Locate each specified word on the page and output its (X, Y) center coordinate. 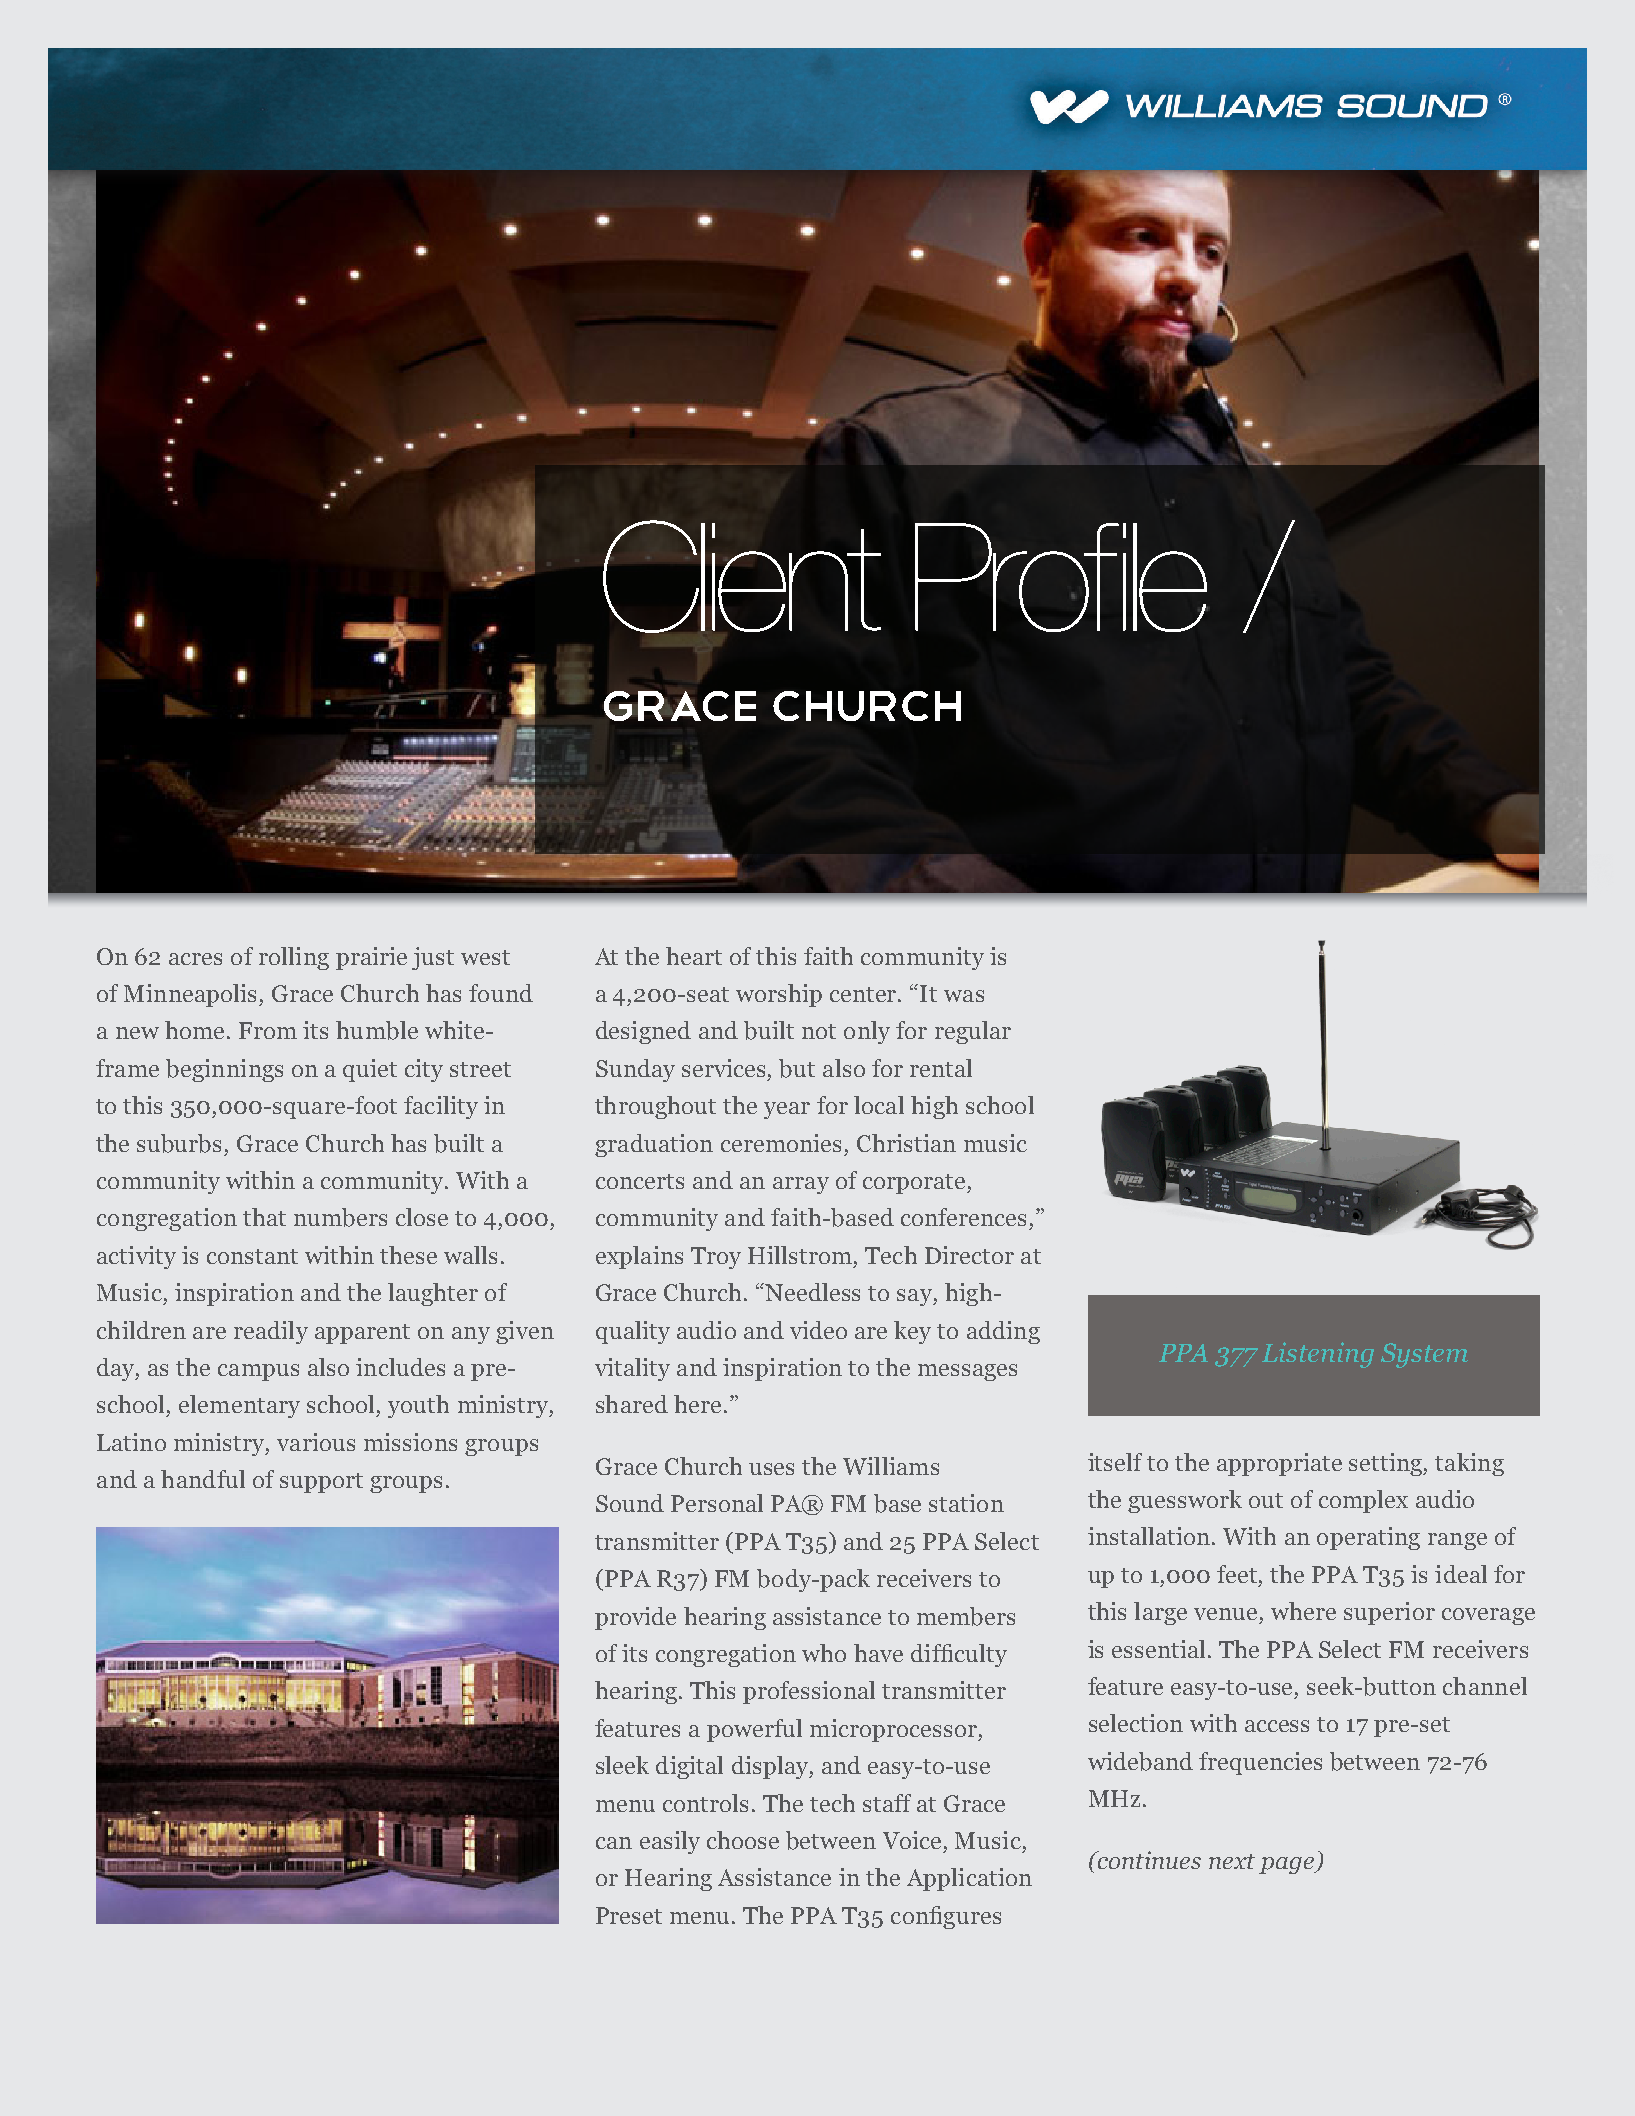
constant (252, 1256)
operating (1368, 1538)
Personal (717, 1503)
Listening (1318, 1355)
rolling (294, 958)
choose (743, 1840)
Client (742, 576)
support (321, 1483)
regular (973, 1032)
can (614, 1843)
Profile (1061, 577)
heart (694, 956)
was (964, 996)
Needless (812, 1292)
